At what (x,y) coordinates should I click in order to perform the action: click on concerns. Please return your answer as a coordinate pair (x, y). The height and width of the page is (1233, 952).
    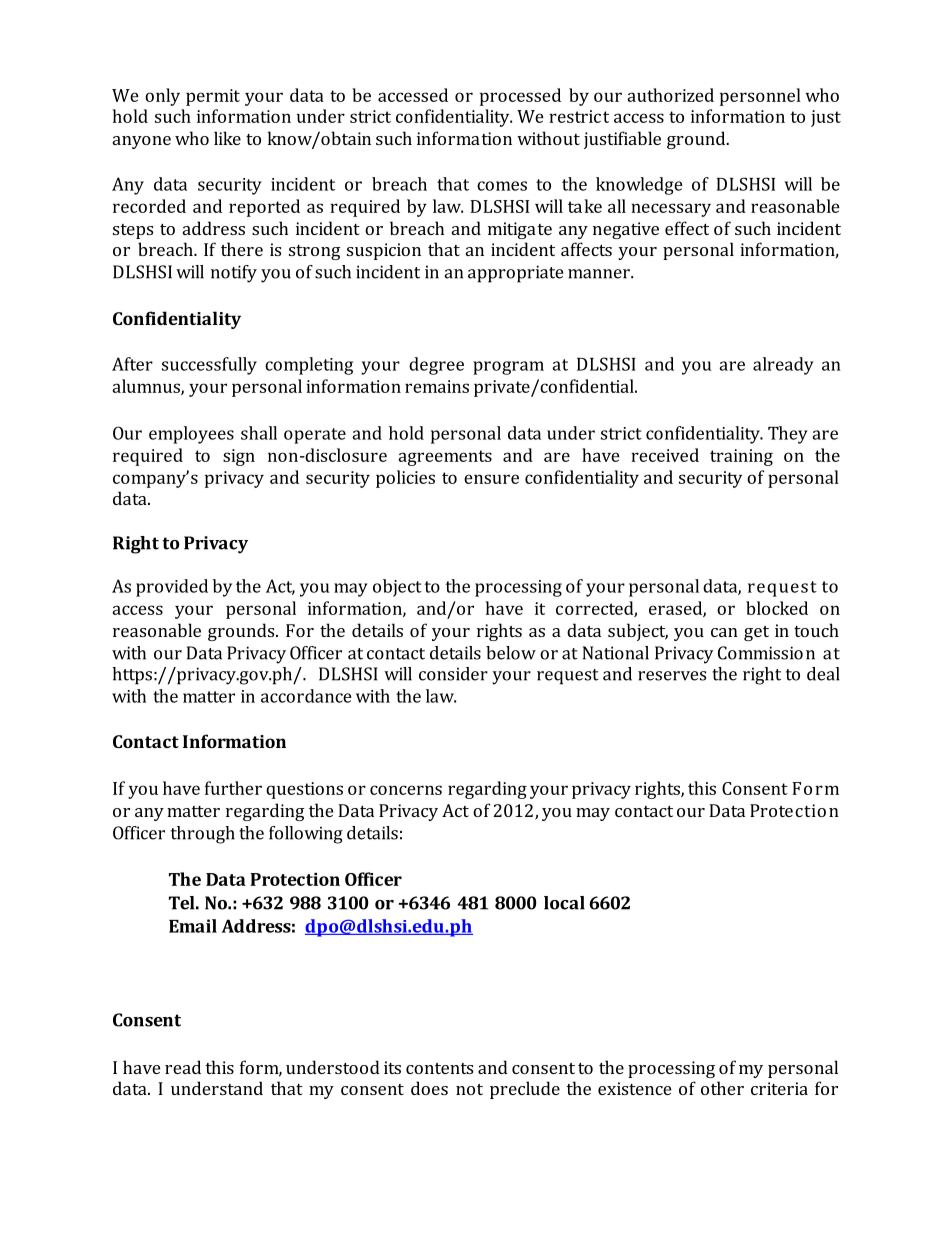
    Looking at the image, I should click on (406, 790).
